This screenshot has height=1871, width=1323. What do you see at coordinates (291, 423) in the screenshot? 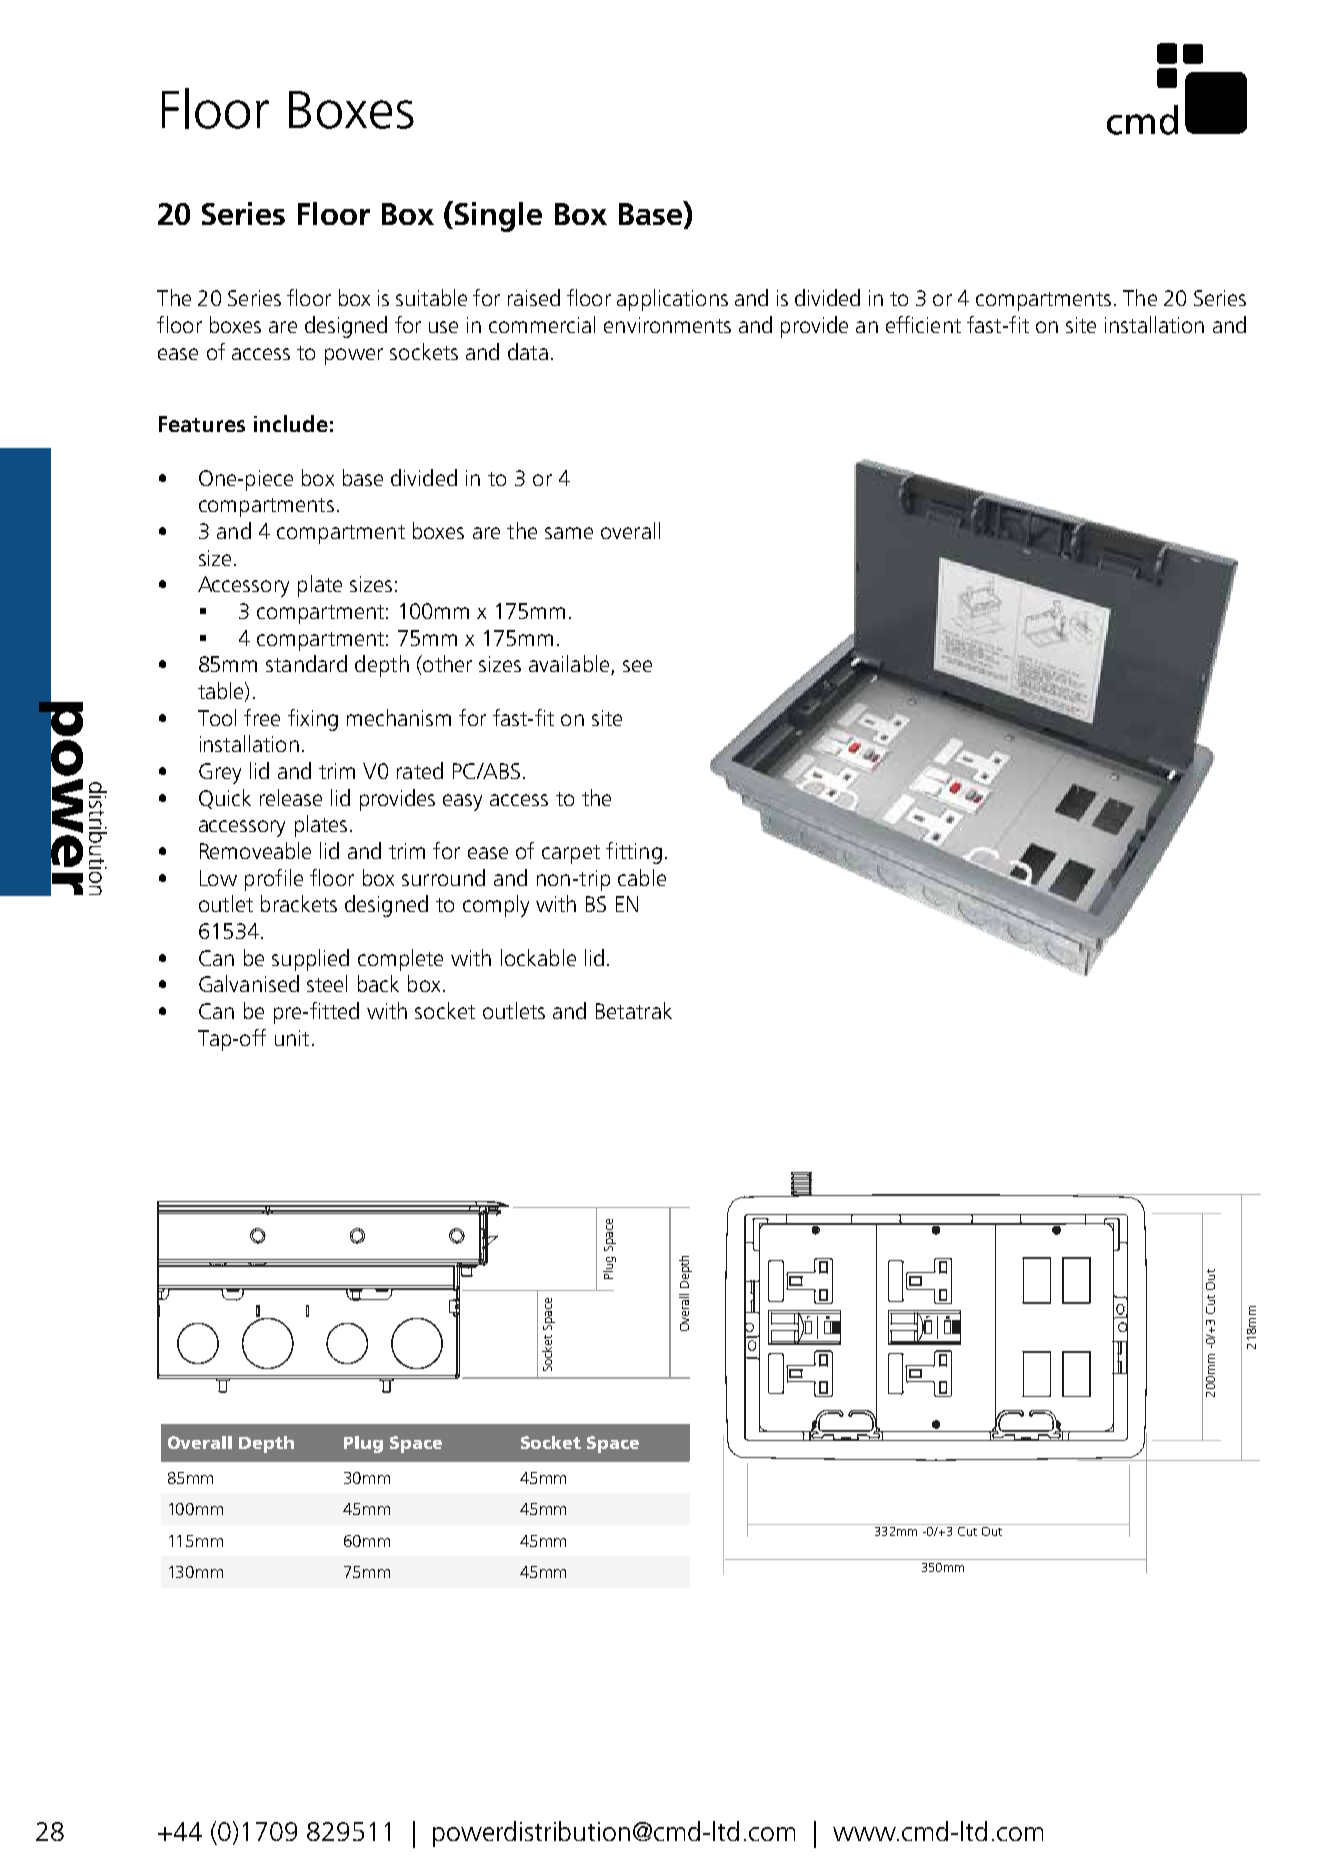
I see `include` at bounding box center [291, 423].
